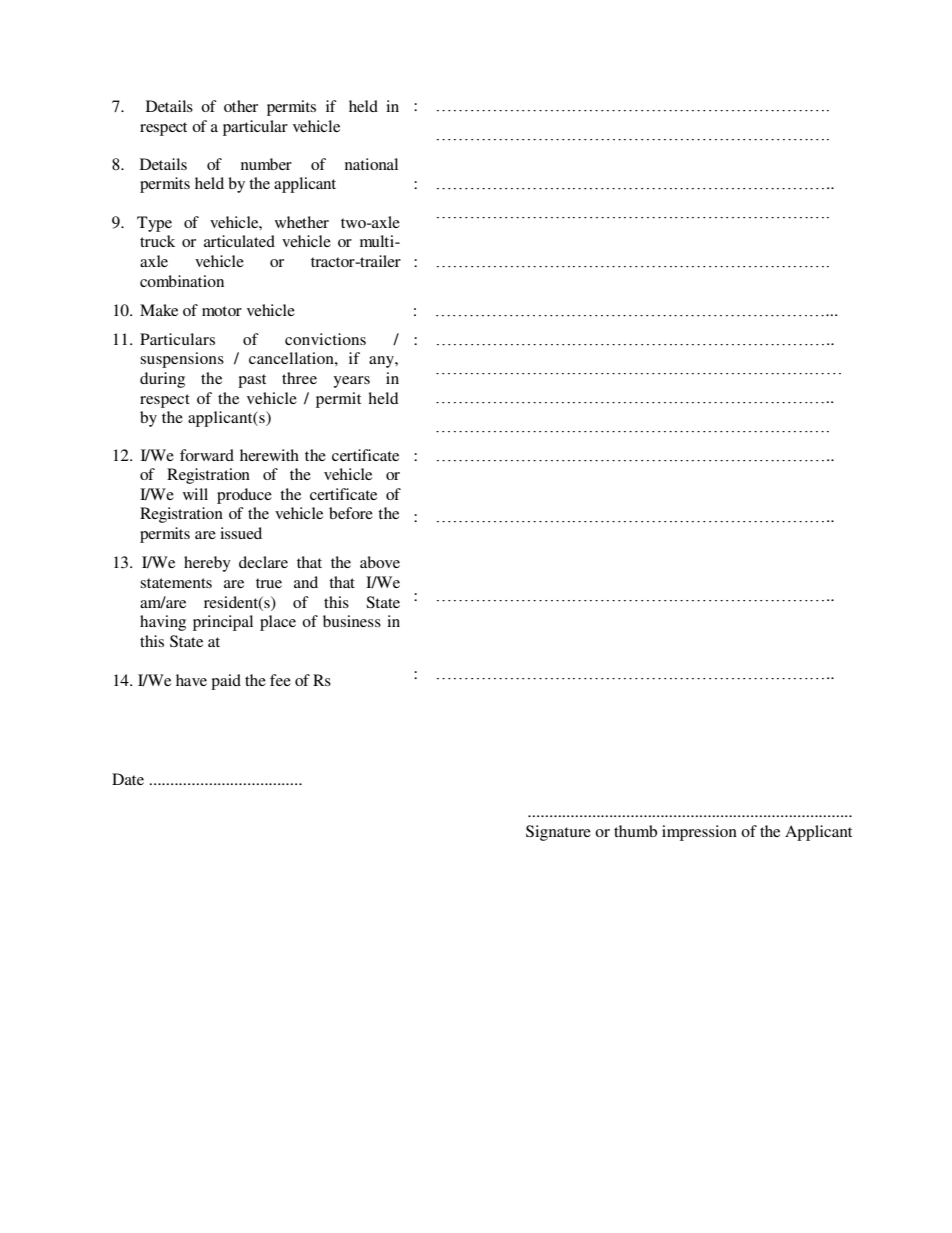 The width and height of the screenshot is (952, 1233). What do you see at coordinates (302, 222) in the screenshot?
I see `whether` at bounding box center [302, 222].
